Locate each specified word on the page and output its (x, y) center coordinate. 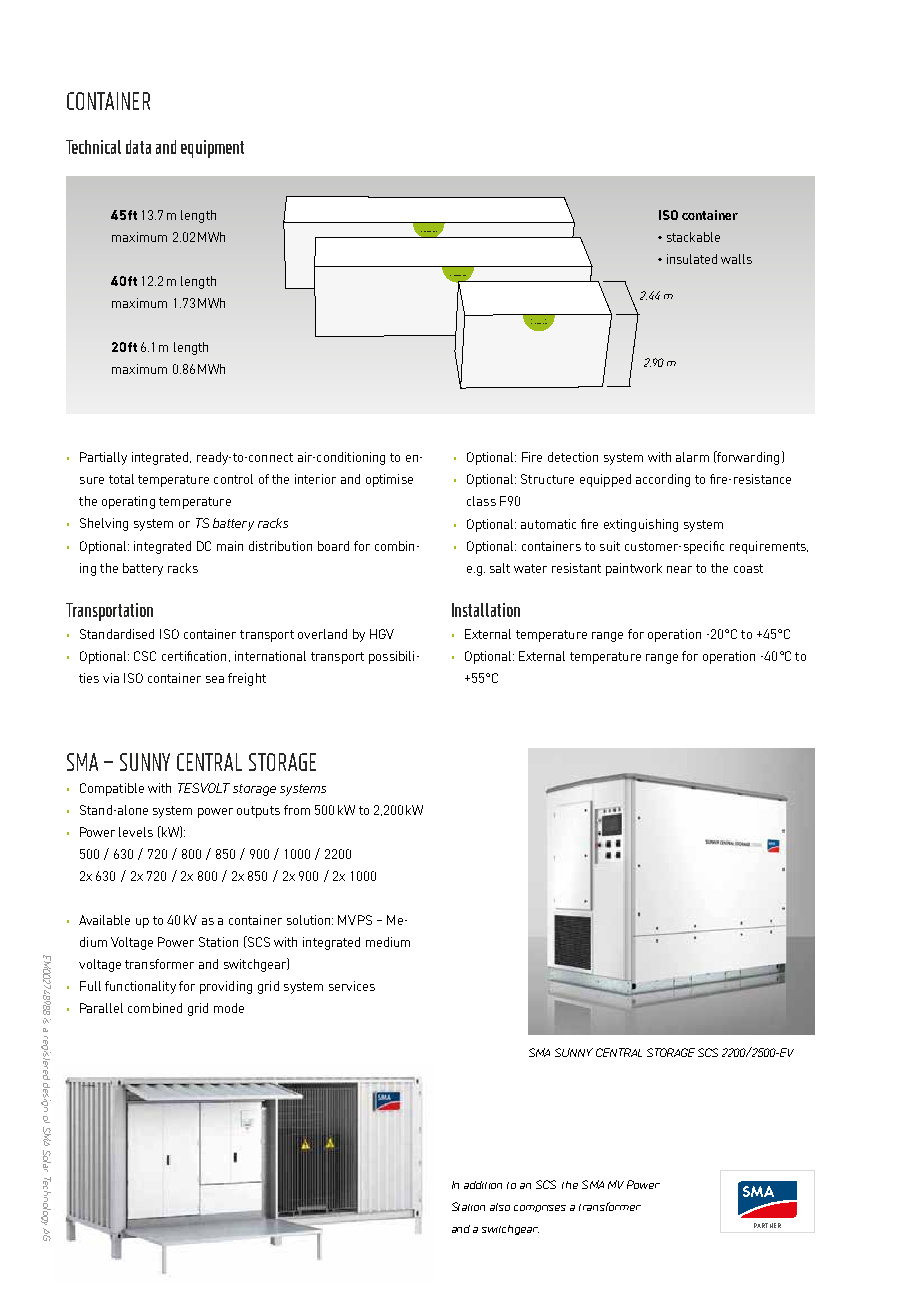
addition (483, 1185)
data (138, 147)
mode (229, 1008)
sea (215, 679)
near (679, 569)
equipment (212, 149)
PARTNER (767, 1225)
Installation (486, 610)
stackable (693, 237)
